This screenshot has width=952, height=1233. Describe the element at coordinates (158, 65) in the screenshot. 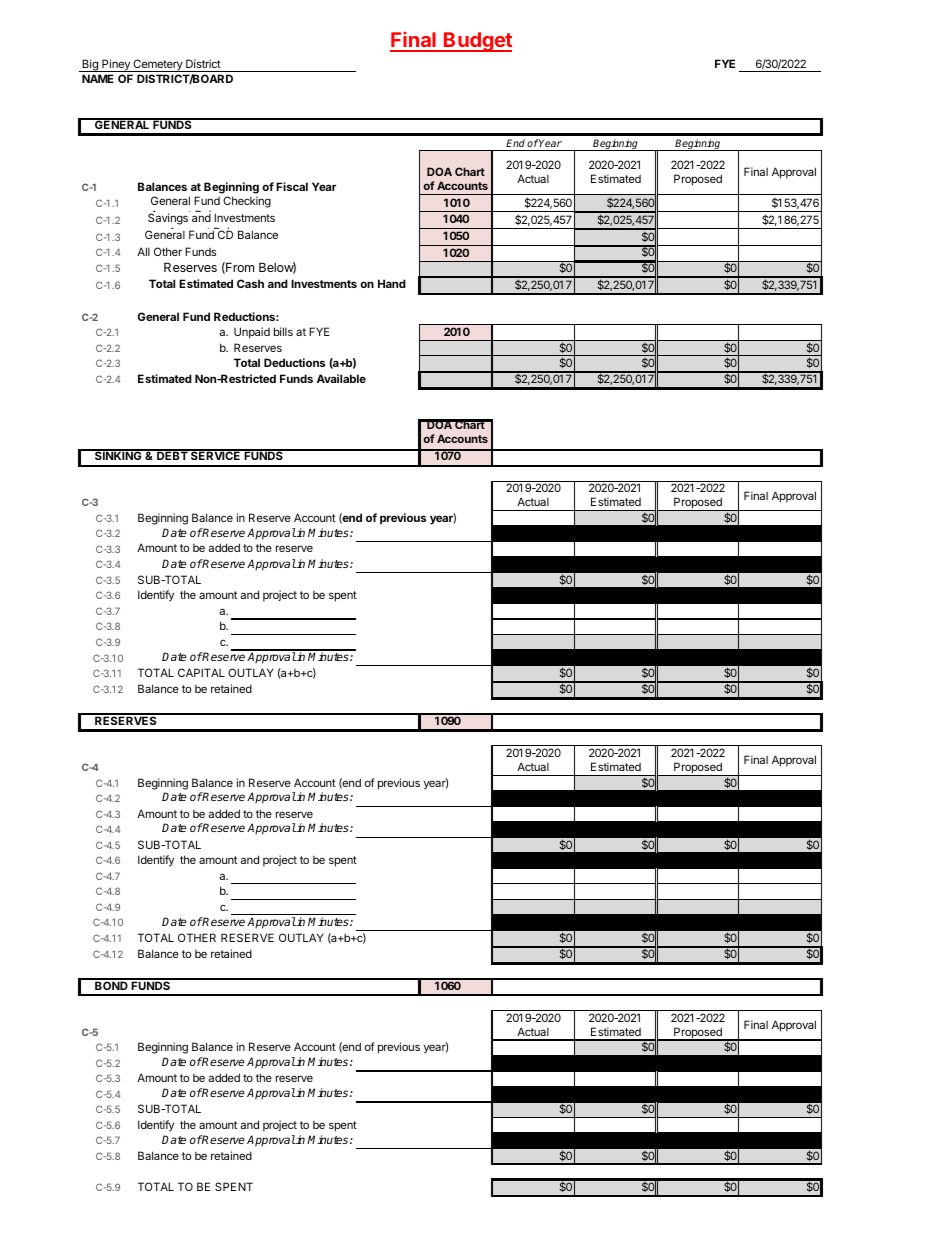

I see `Cemetery` at that location.
